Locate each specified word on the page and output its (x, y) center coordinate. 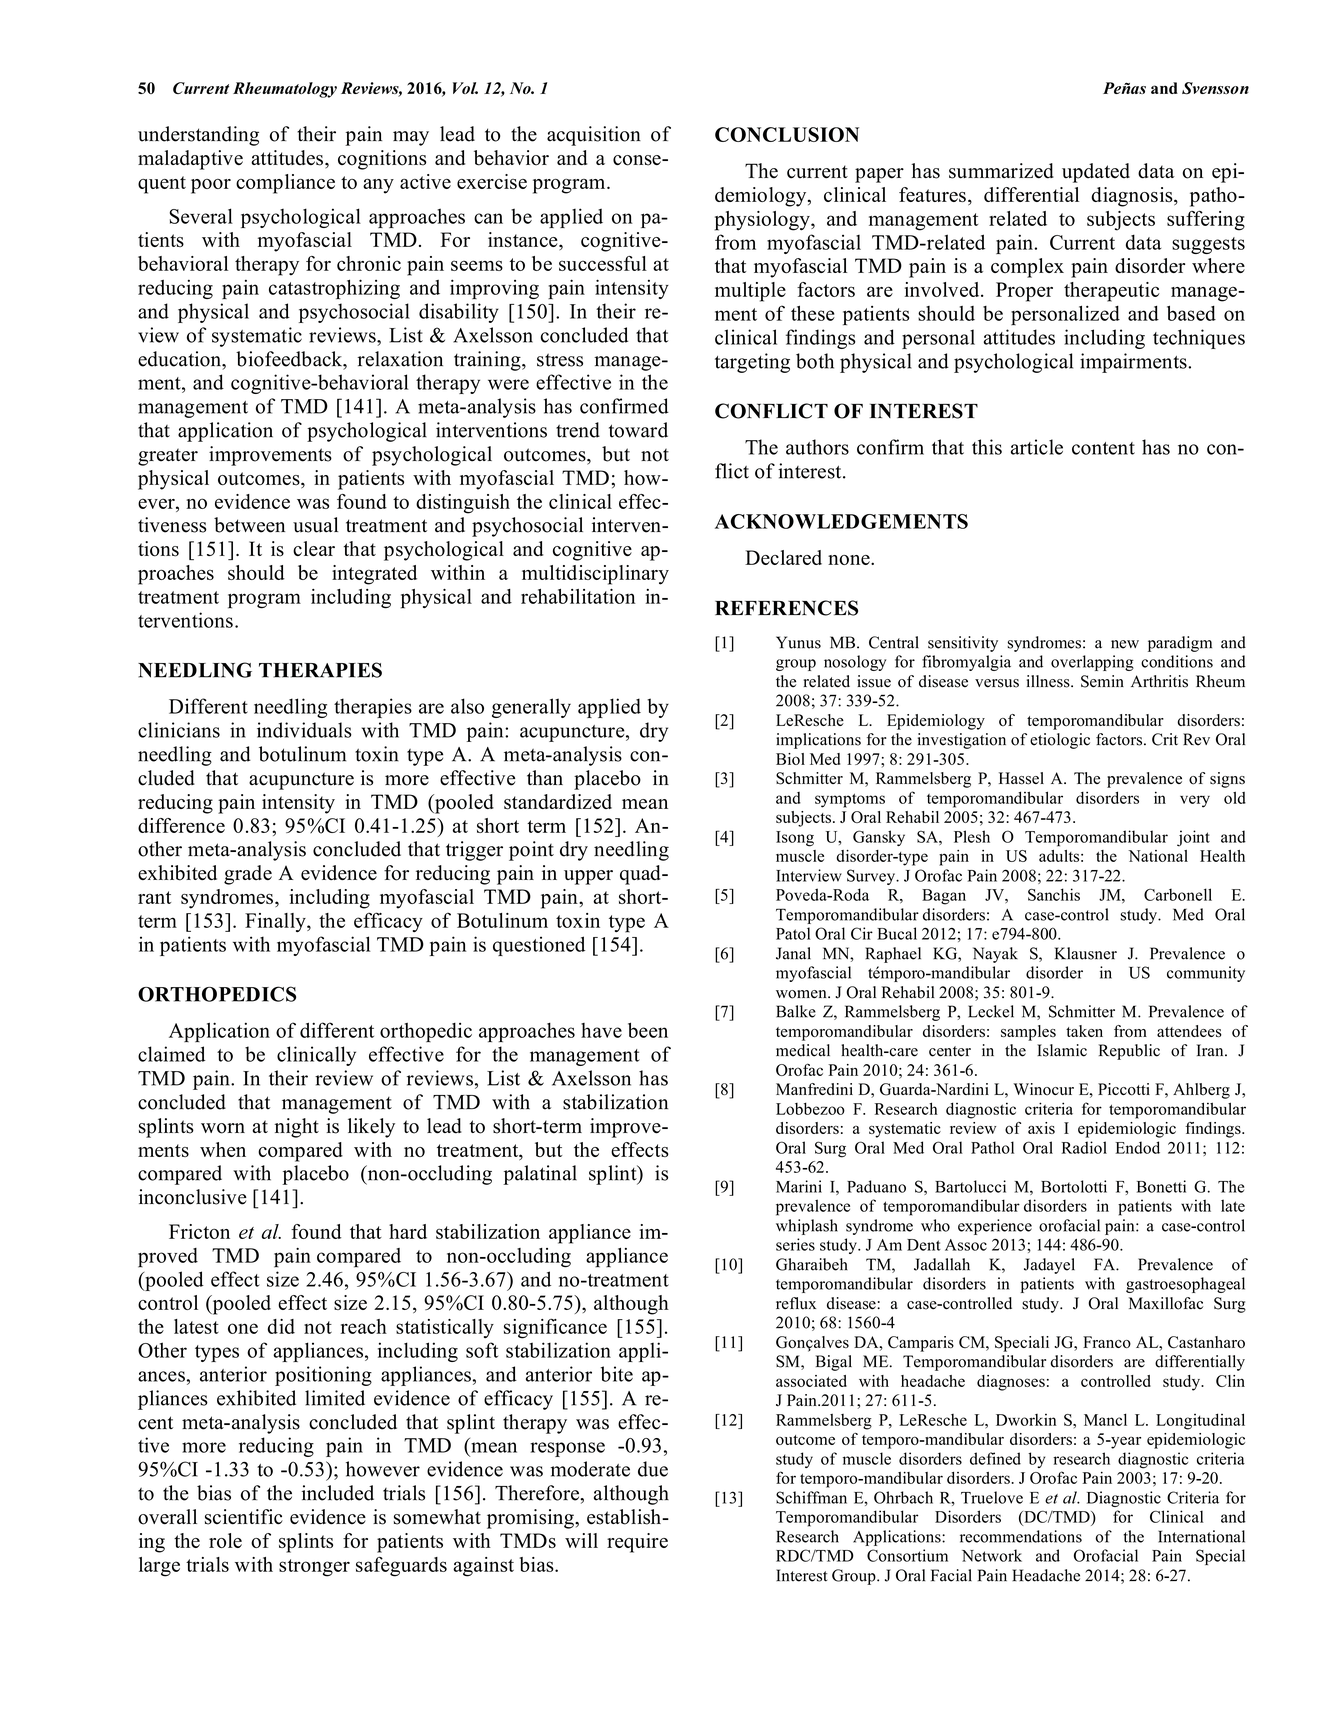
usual (315, 525)
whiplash (807, 1227)
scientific (244, 1517)
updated (1096, 173)
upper (588, 877)
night (297, 1128)
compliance (285, 184)
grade (248, 875)
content (1103, 448)
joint (1193, 838)
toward (638, 430)
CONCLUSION (787, 134)
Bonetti (1161, 1186)
